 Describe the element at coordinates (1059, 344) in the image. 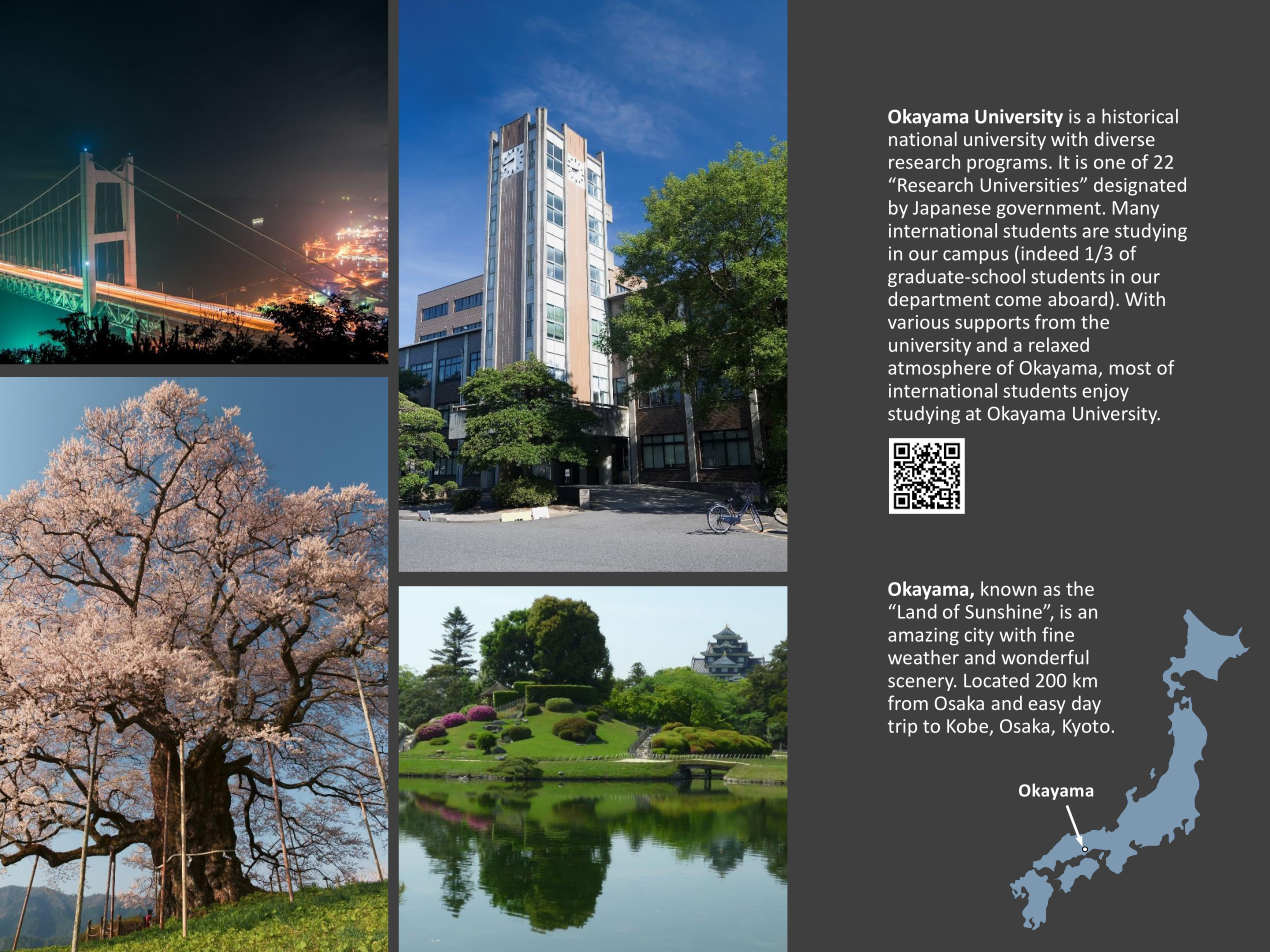

I see `relaxed` at that location.
